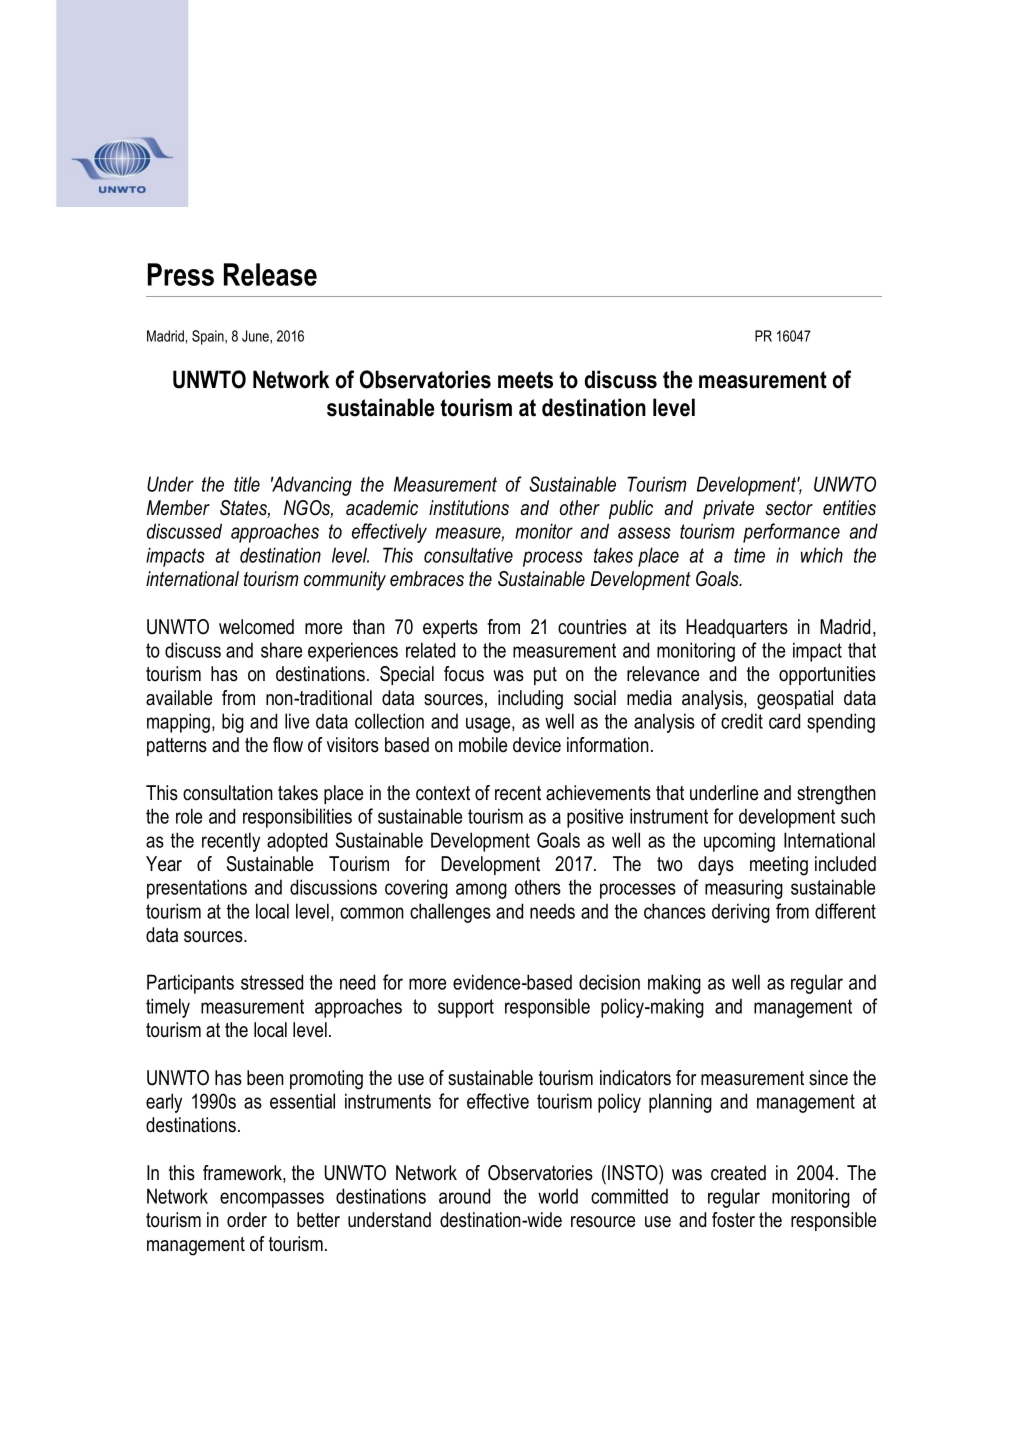 This page has width=1023, height=1447. Describe the element at coordinates (464, 1196) in the page. I see `around` at that location.
